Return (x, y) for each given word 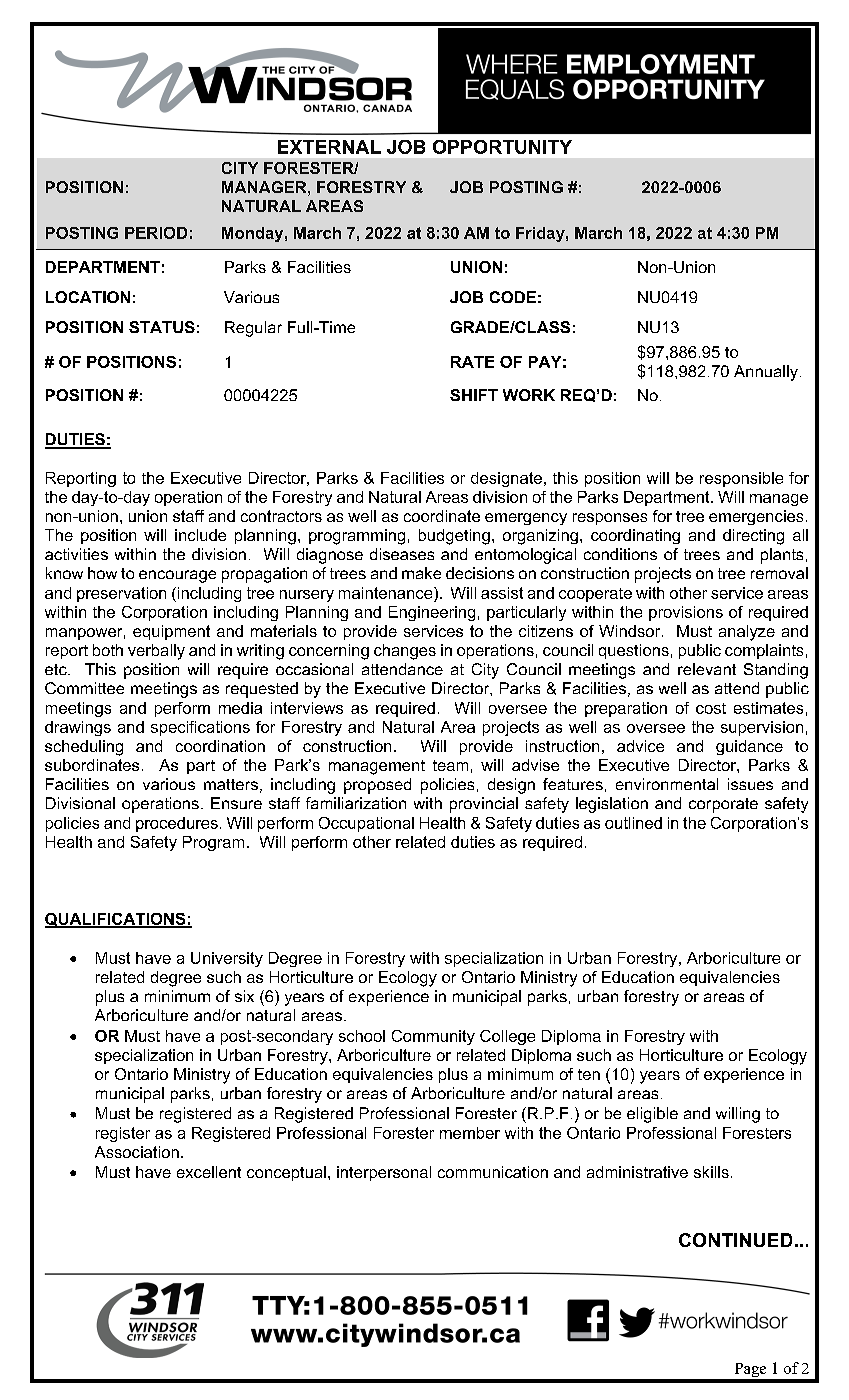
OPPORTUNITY (502, 147)
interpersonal (384, 1173)
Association (137, 1152)
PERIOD (156, 233)
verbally (156, 652)
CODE (513, 297)
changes (405, 652)
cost (711, 708)
